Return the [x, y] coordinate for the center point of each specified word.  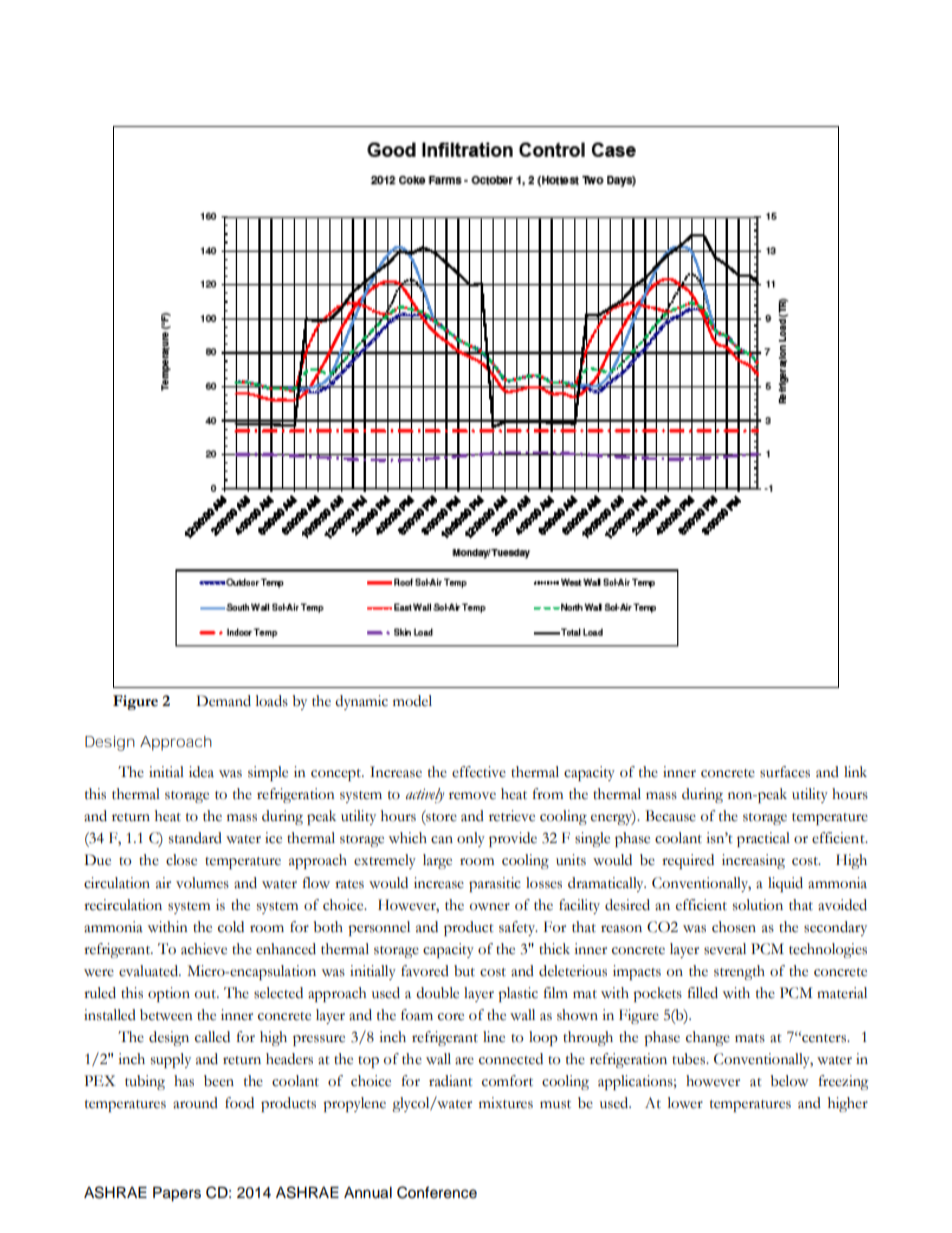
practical [763, 839]
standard [195, 838]
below [789, 1081]
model [412, 701]
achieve [204, 949]
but [464, 971]
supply [171, 1060]
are [464, 1061]
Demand [223, 701]
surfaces [785, 772]
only [471, 839]
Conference [437, 1192]
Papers [177, 1194]
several [725, 949]
